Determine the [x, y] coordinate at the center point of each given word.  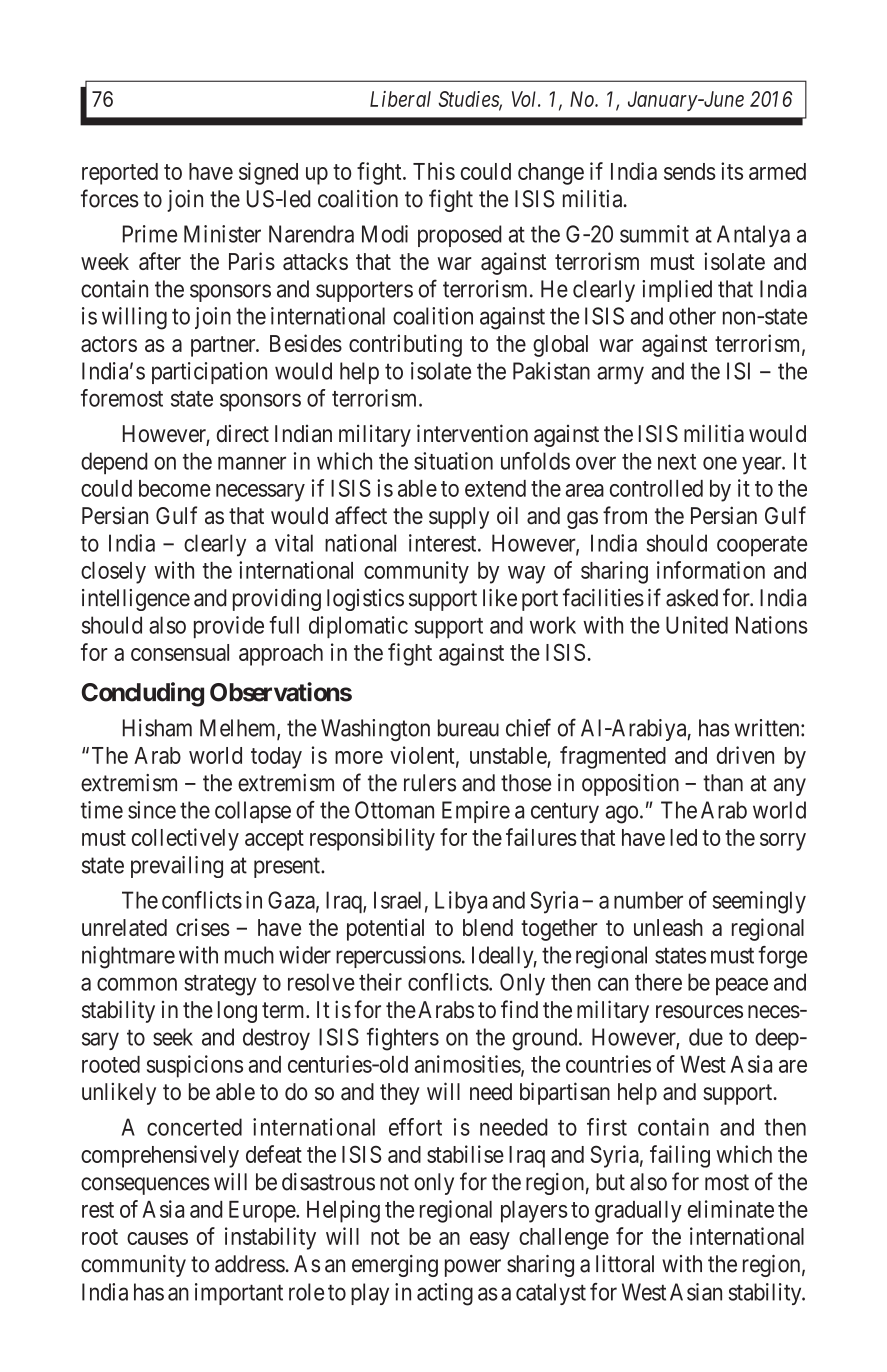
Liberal [400, 99]
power [473, 1268]
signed [268, 173]
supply [459, 518]
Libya [461, 902]
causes [157, 1238]
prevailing [177, 867]
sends [690, 171]
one [720, 463]
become [175, 488]
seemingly [759, 902]
